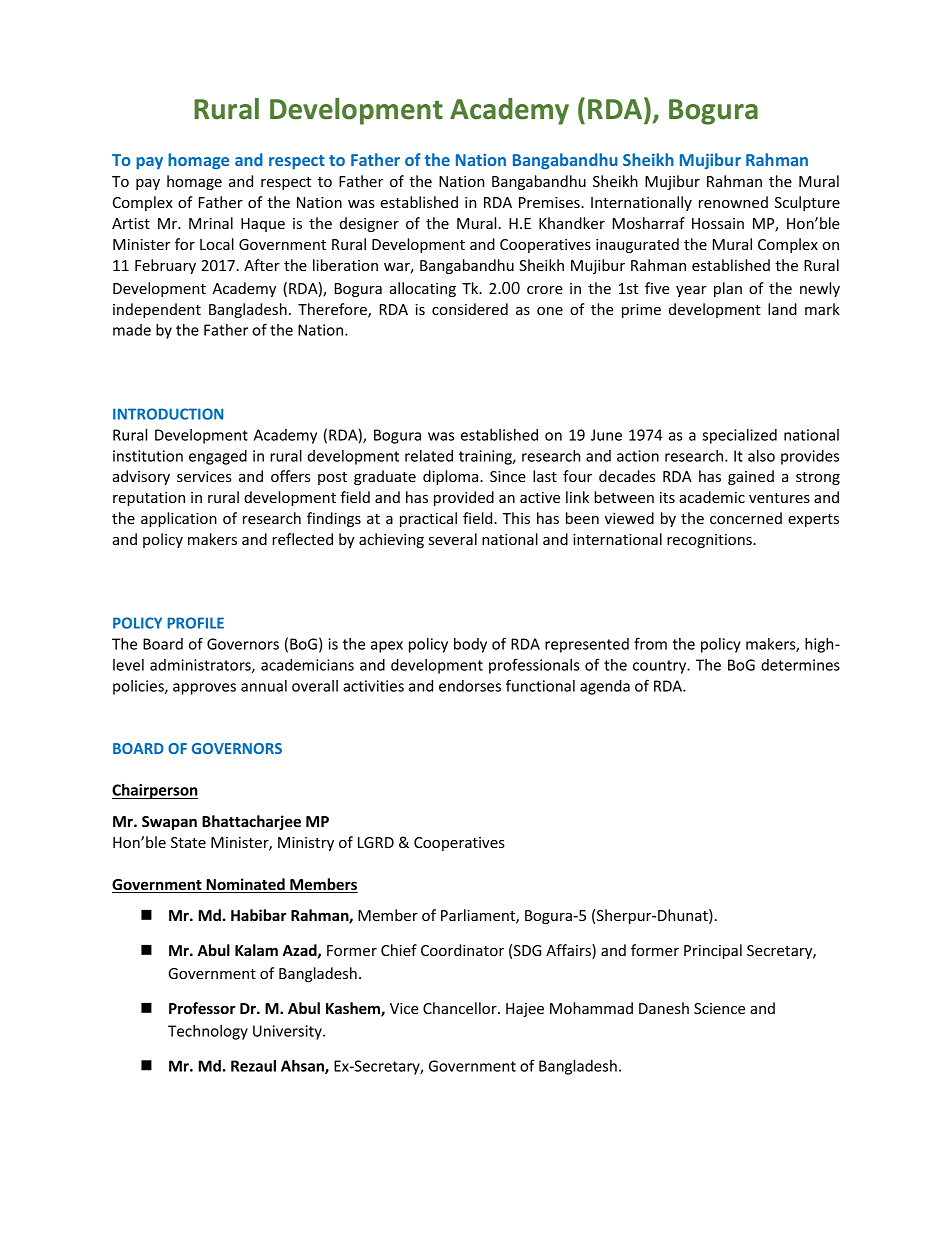 This image has width=952, height=1233. Describe the element at coordinates (550, 202) in the image. I see `Premises` at that location.
